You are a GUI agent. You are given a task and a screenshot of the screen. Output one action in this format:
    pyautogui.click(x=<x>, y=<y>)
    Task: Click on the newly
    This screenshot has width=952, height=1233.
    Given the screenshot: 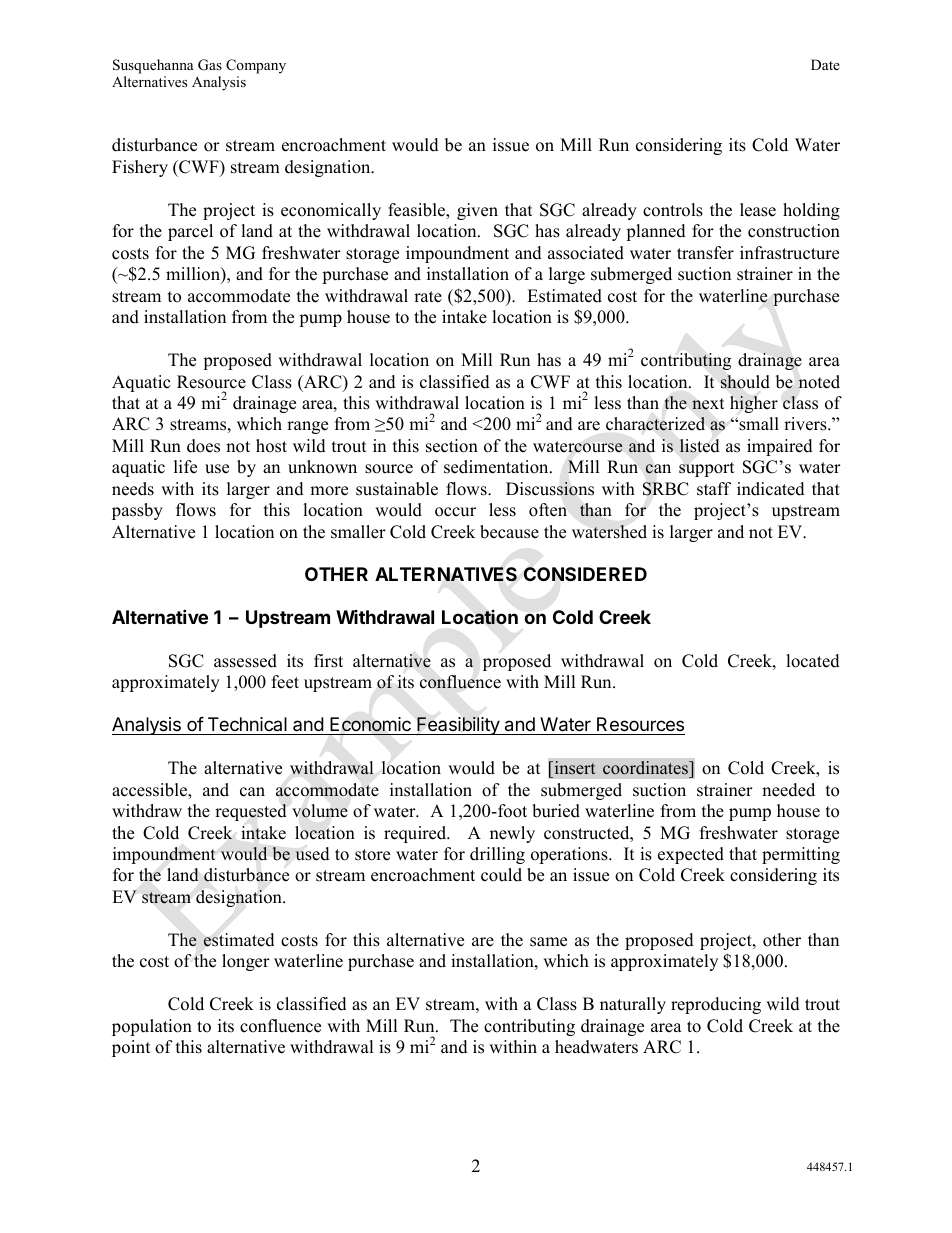 What is the action you would take?
    pyautogui.click(x=512, y=834)
